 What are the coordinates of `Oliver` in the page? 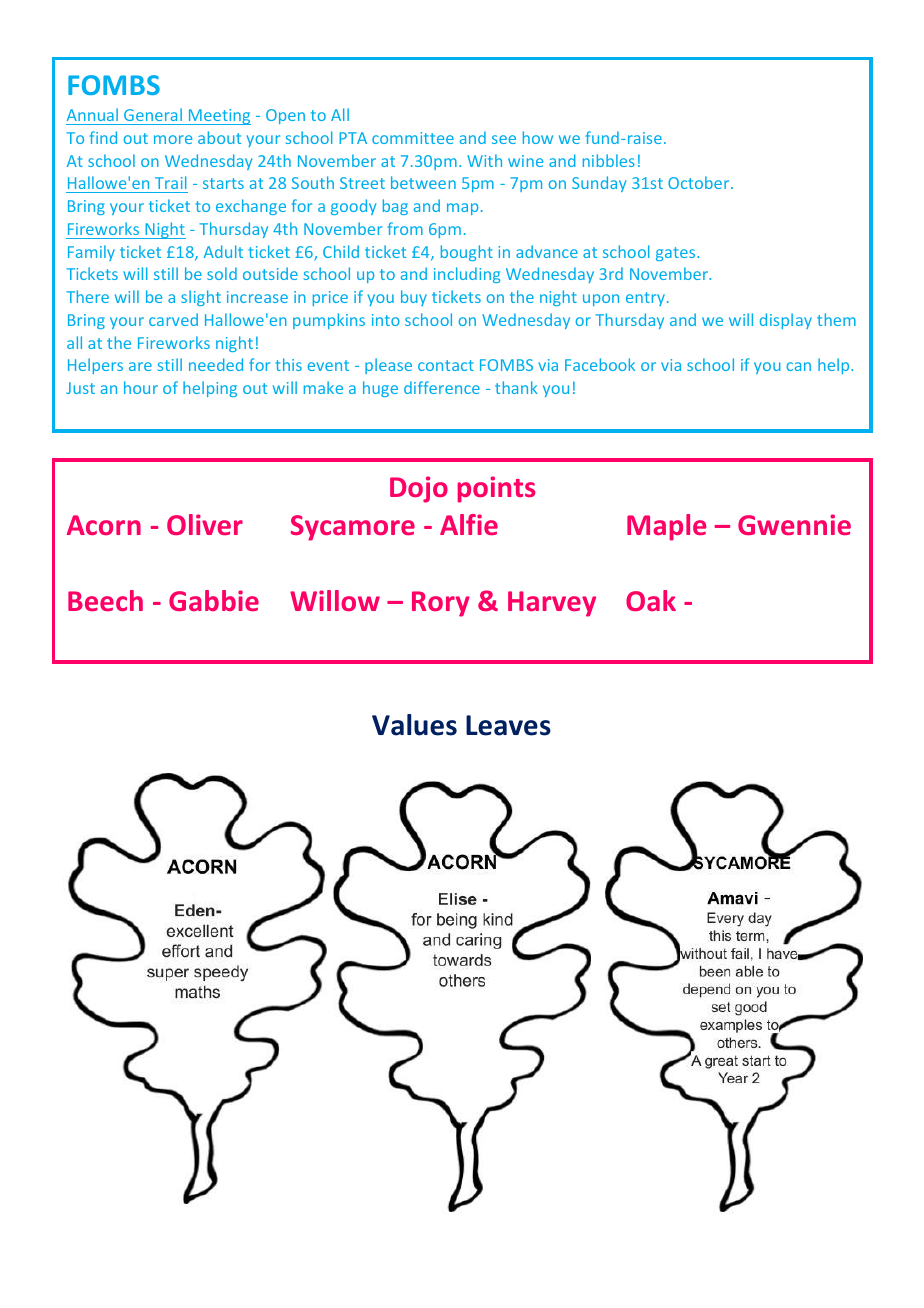 It's located at (205, 524).
